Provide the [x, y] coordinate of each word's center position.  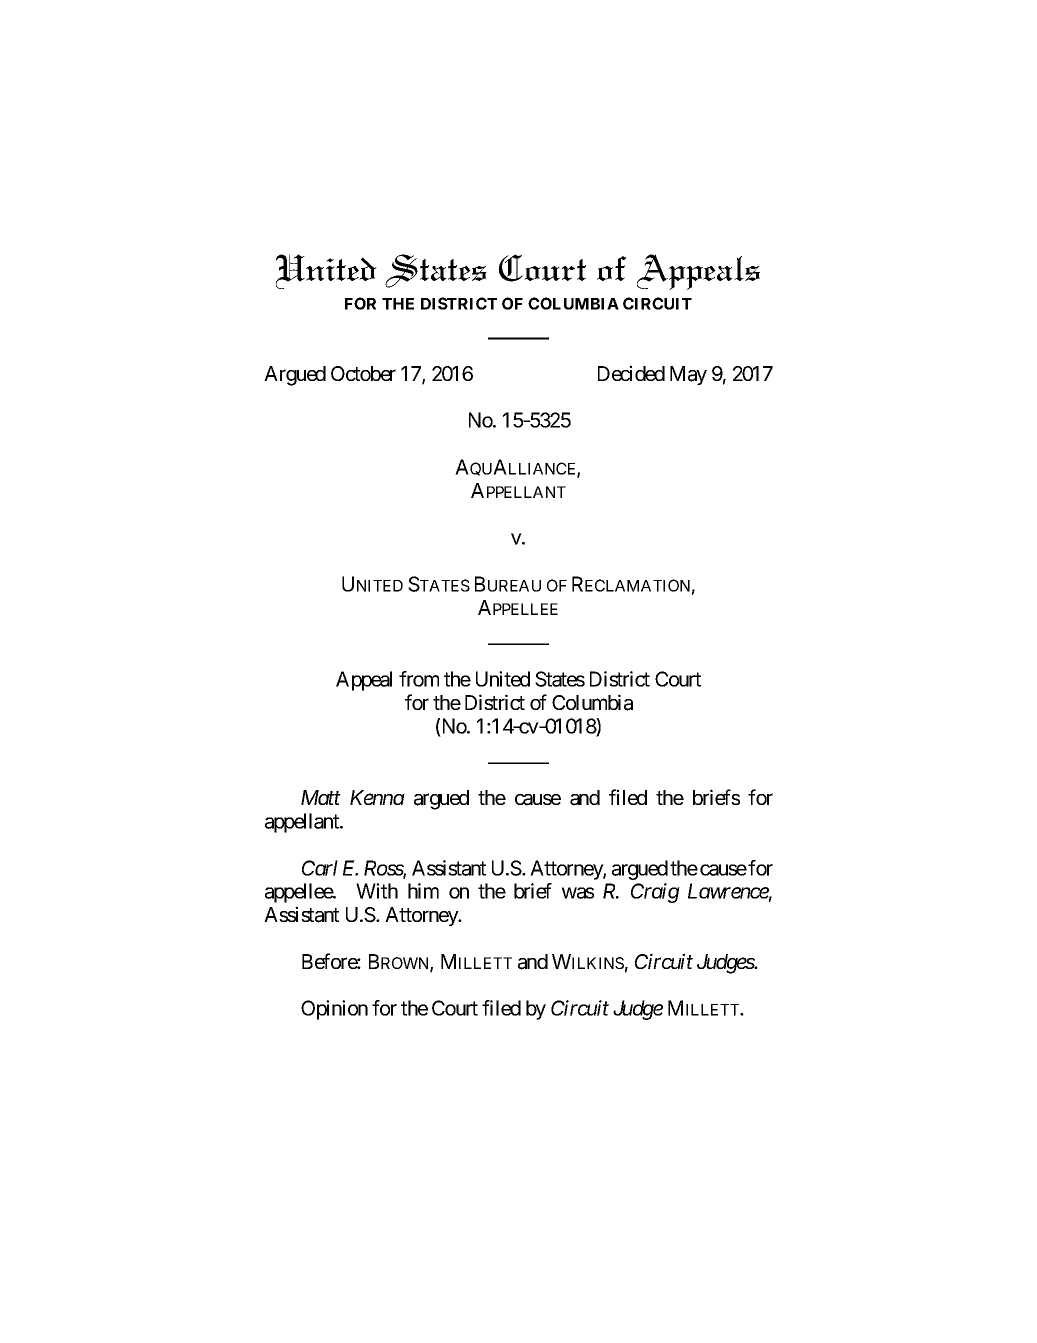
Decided [631, 373]
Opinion [334, 1010]
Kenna [377, 797]
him [423, 891]
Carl [320, 868]
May [688, 375]
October [363, 373]
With [377, 891]
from [419, 679]
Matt [321, 797]
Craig [655, 893]
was [578, 893]
